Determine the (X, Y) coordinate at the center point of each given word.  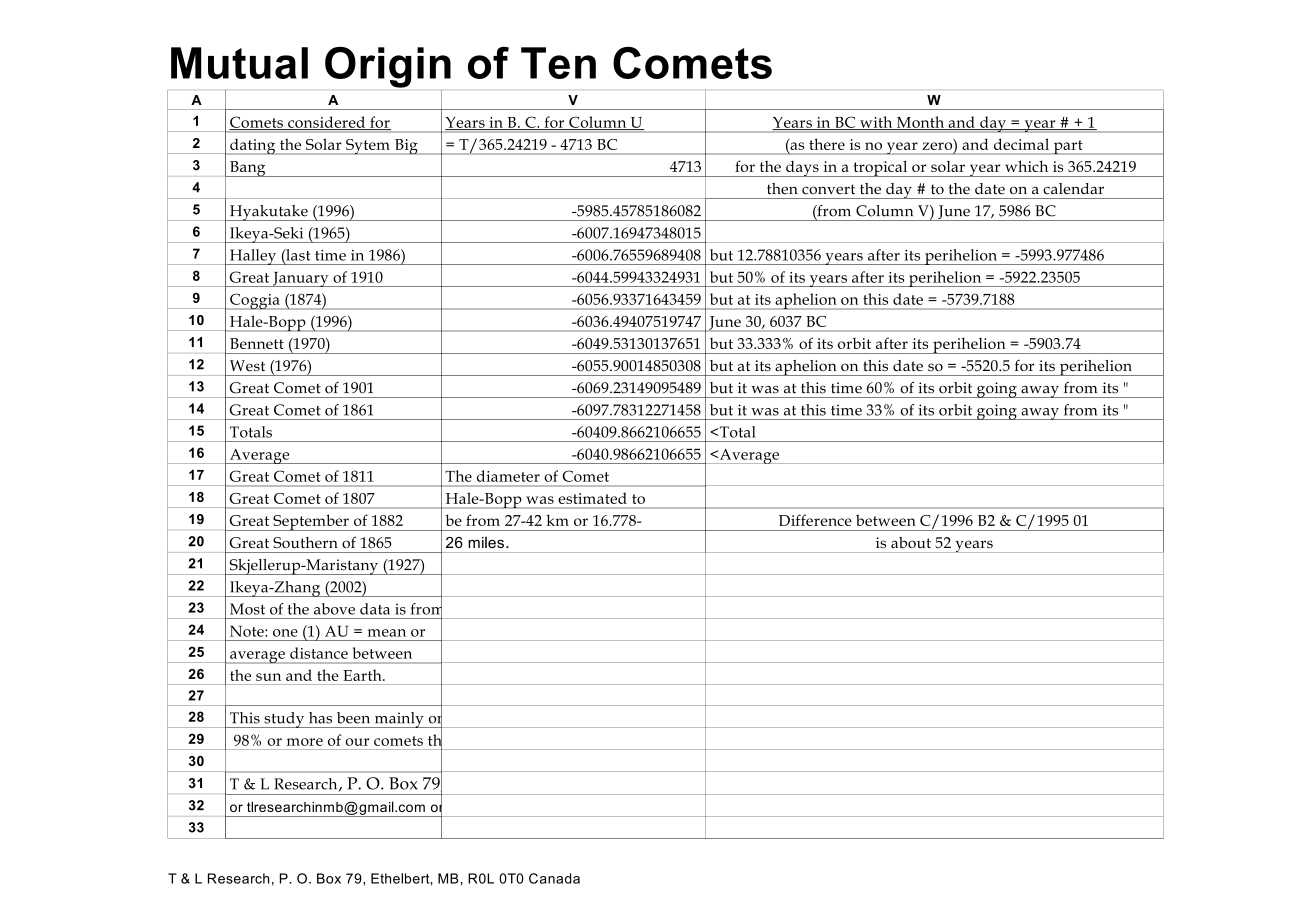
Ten (558, 63)
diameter (508, 476)
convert (828, 189)
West (247, 365)
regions (693, 742)
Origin (388, 67)
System (708, 720)
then (782, 189)
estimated (592, 498)
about (911, 542)
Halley (253, 257)
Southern (305, 542)
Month (920, 123)
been (353, 718)
